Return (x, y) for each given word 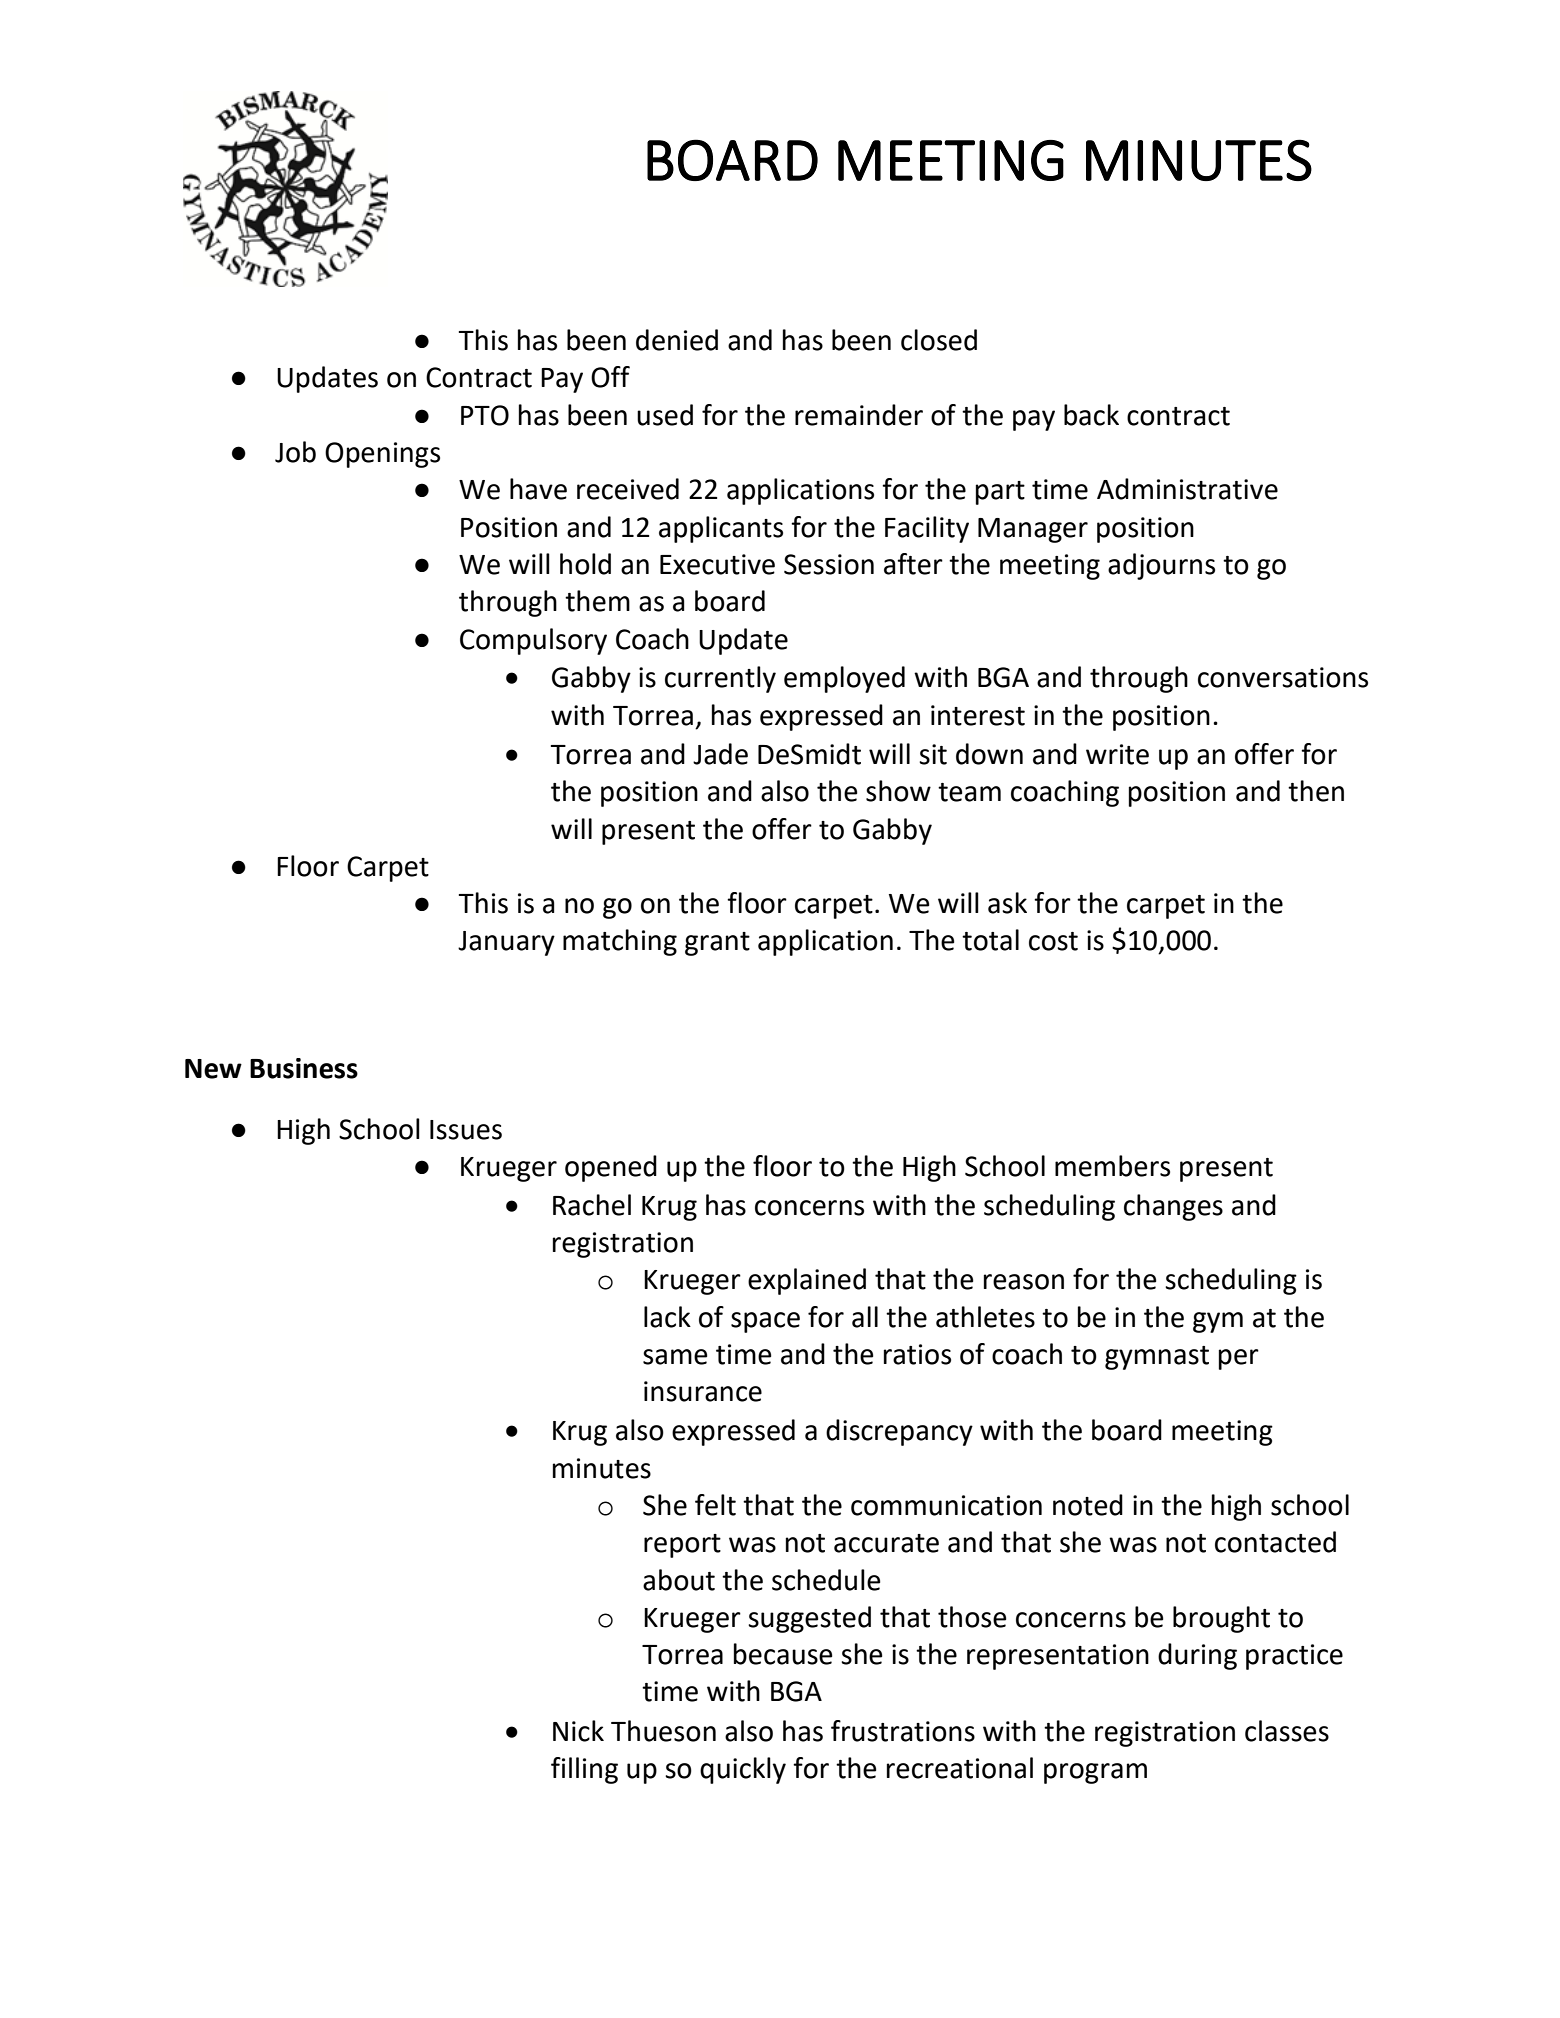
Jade (720, 754)
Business (304, 1068)
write (1117, 754)
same (675, 1357)
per (1239, 1359)
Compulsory (533, 641)
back (1091, 415)
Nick (578, 1731)
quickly (743, 1770)
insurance (703, 1391)
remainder (859, 415)
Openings (382, 455)
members (1112, 1166)
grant (717, 944)
